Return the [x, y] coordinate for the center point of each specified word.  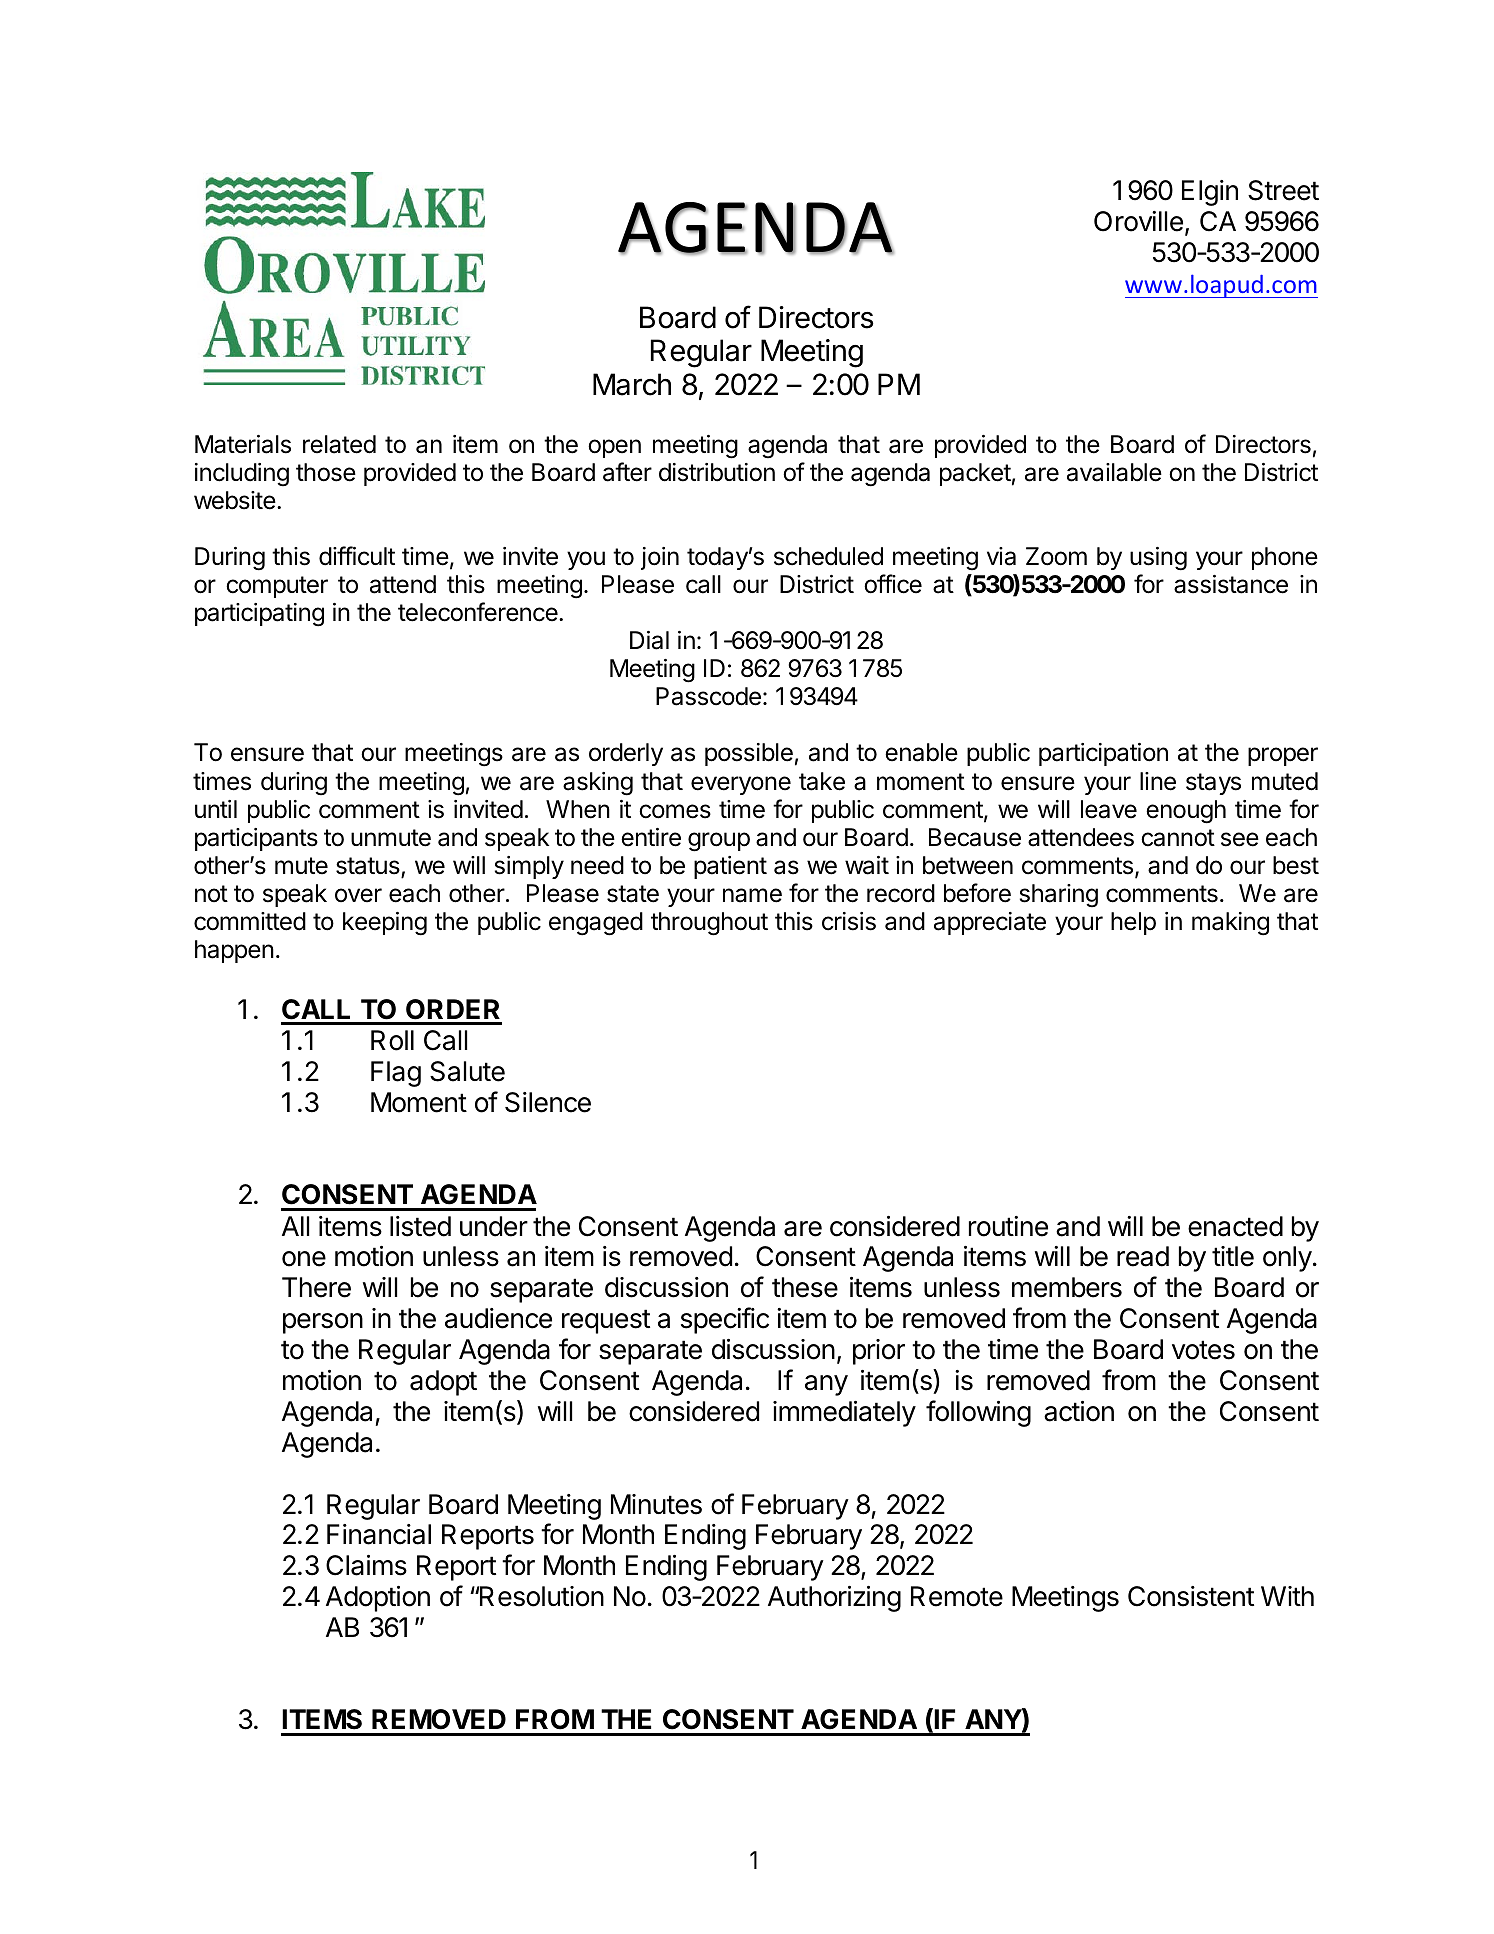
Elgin [1210, 193]
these [805, 1287]
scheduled [828, 556]
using [1158, 559]
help [1133, 923]
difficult [357, 556]
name [752, 895]
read [1143, 1256]
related [339, 444]
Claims [366, 1565]
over [358, 895]
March [632, 384]
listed [420, 1226]
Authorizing [834, 1599]
